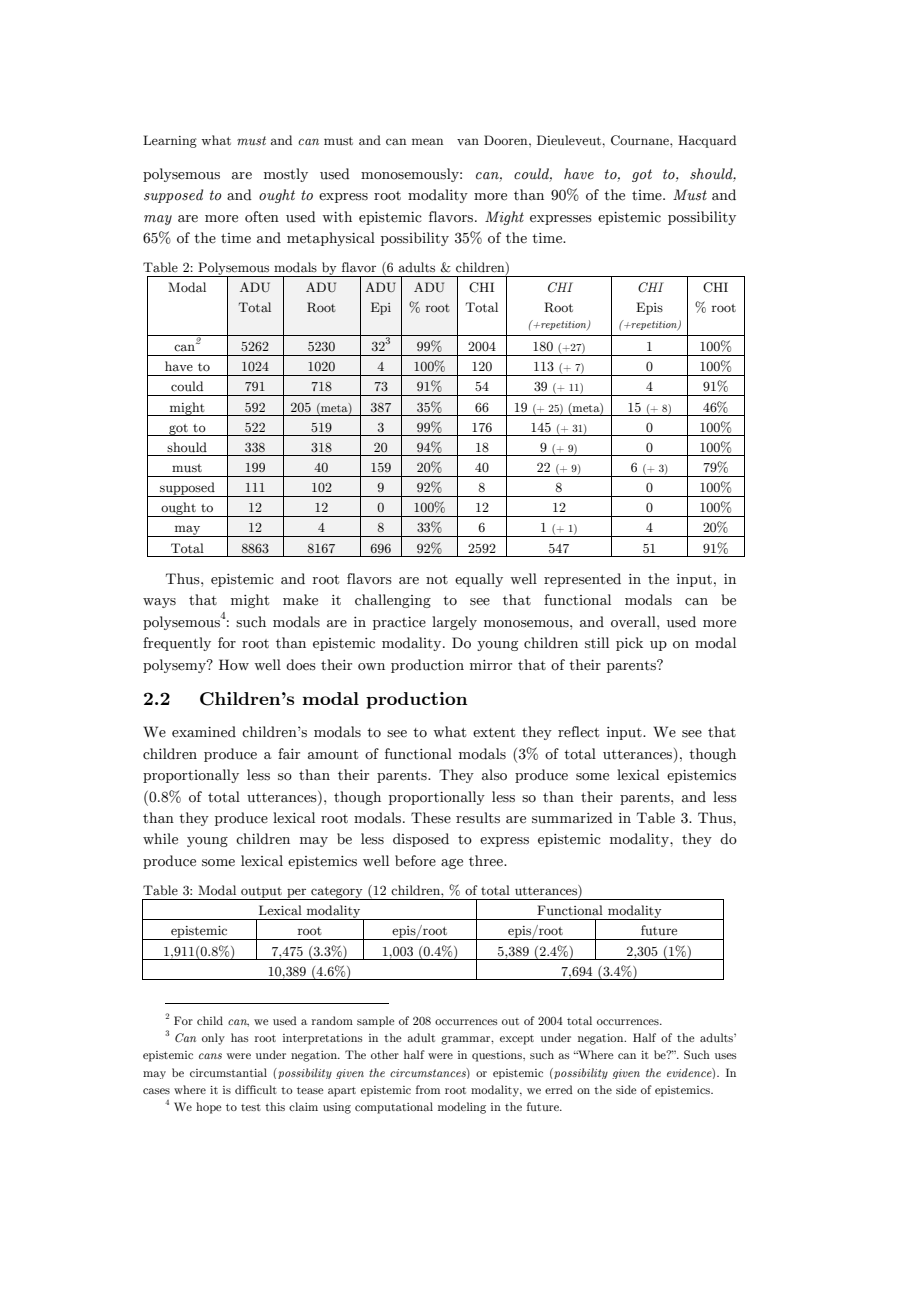 This screenshot has height=1308, width=924. What do you see at coordinates (468, 141) in the screenshot?
I see `van` at bounding box center [468, 141].
